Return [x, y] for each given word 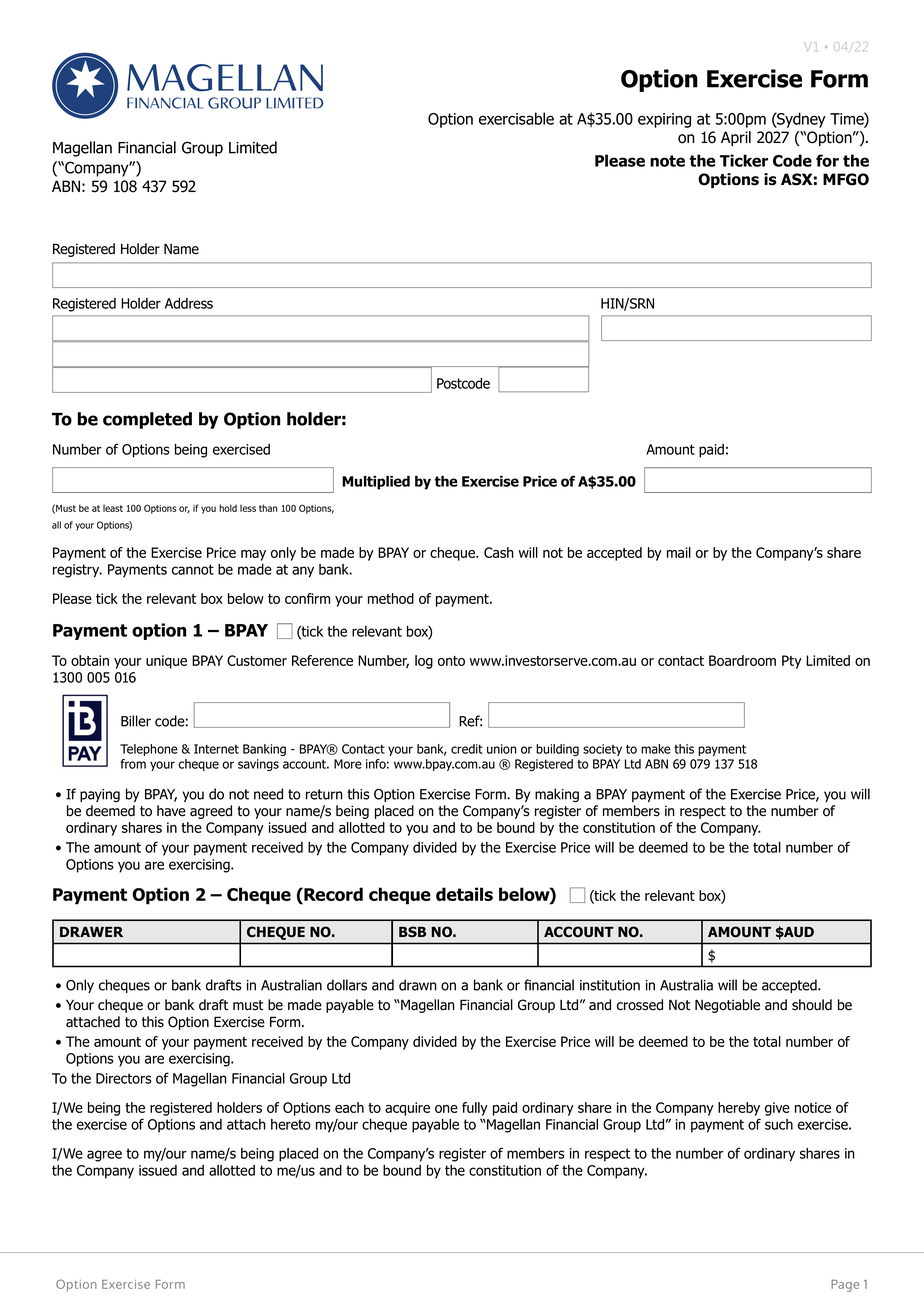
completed [147, 420]
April [736, 138]
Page [845, 1285]
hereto [291, 1124]
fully [475, 1109]
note [667, 161]
